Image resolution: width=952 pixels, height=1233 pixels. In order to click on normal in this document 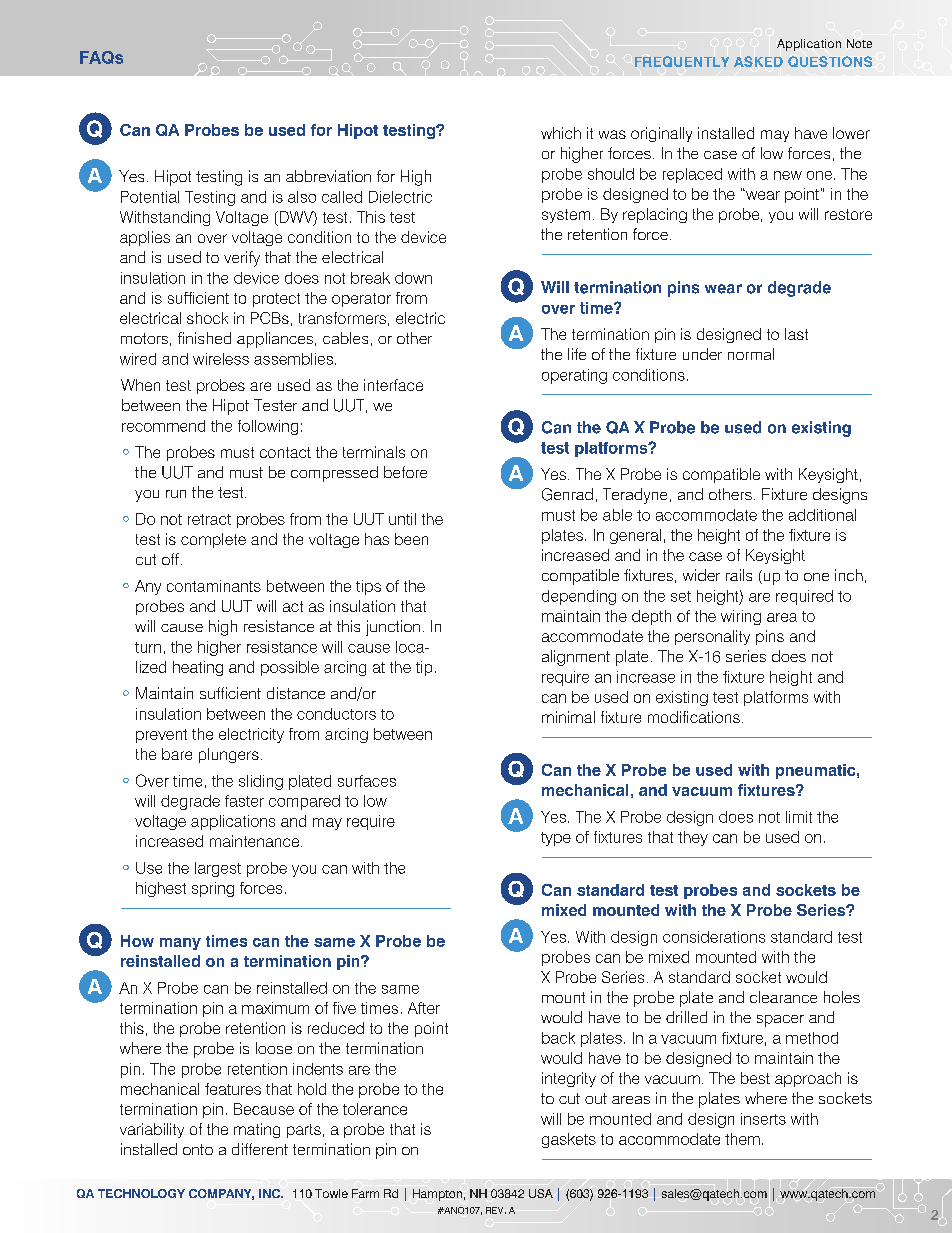, I will do `click(751, 354)`.
